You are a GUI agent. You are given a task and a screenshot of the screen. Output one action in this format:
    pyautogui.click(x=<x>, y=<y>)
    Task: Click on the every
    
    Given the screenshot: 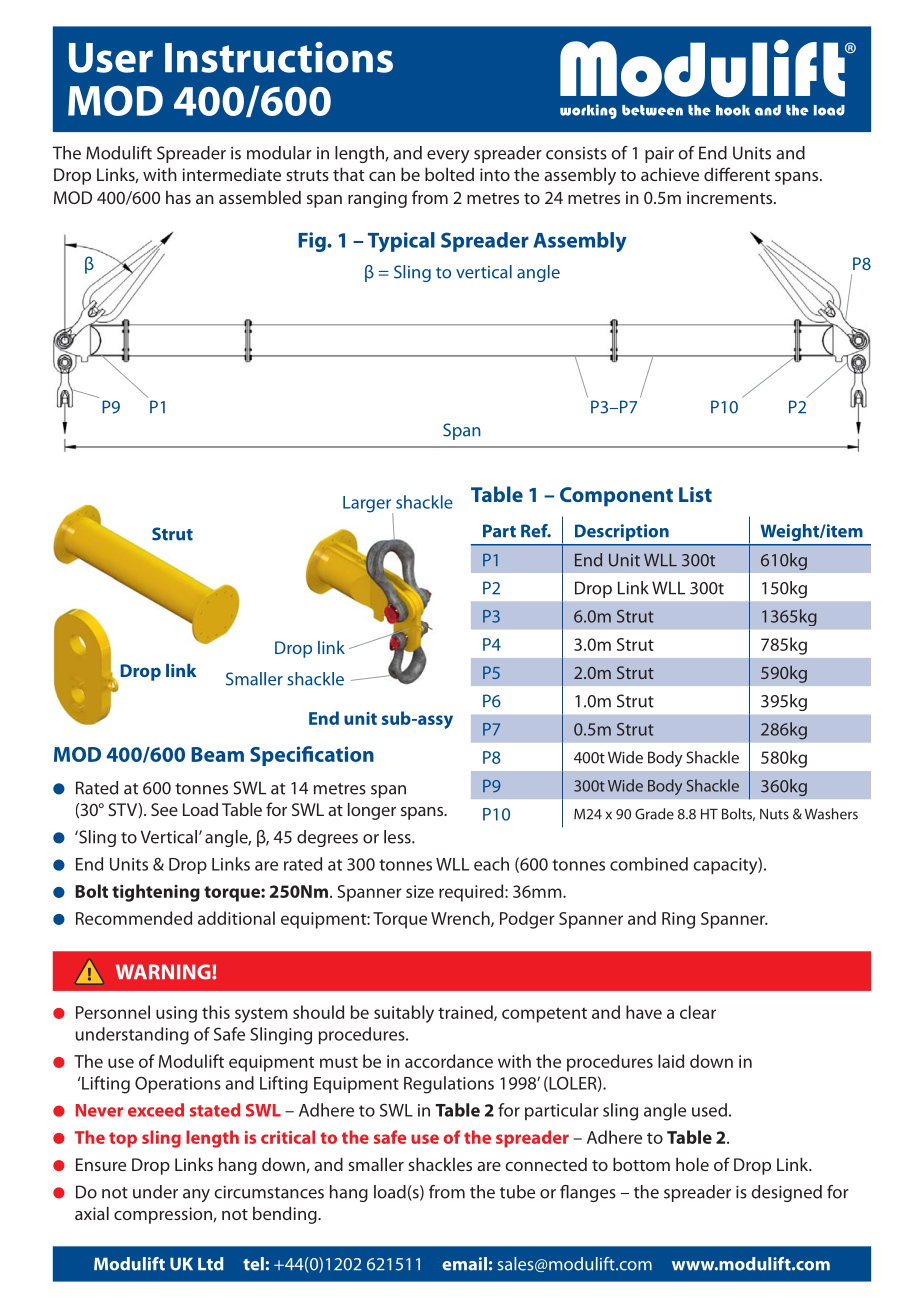 What is the action you would take?
    pyautogui.click(x=448, y=156)
